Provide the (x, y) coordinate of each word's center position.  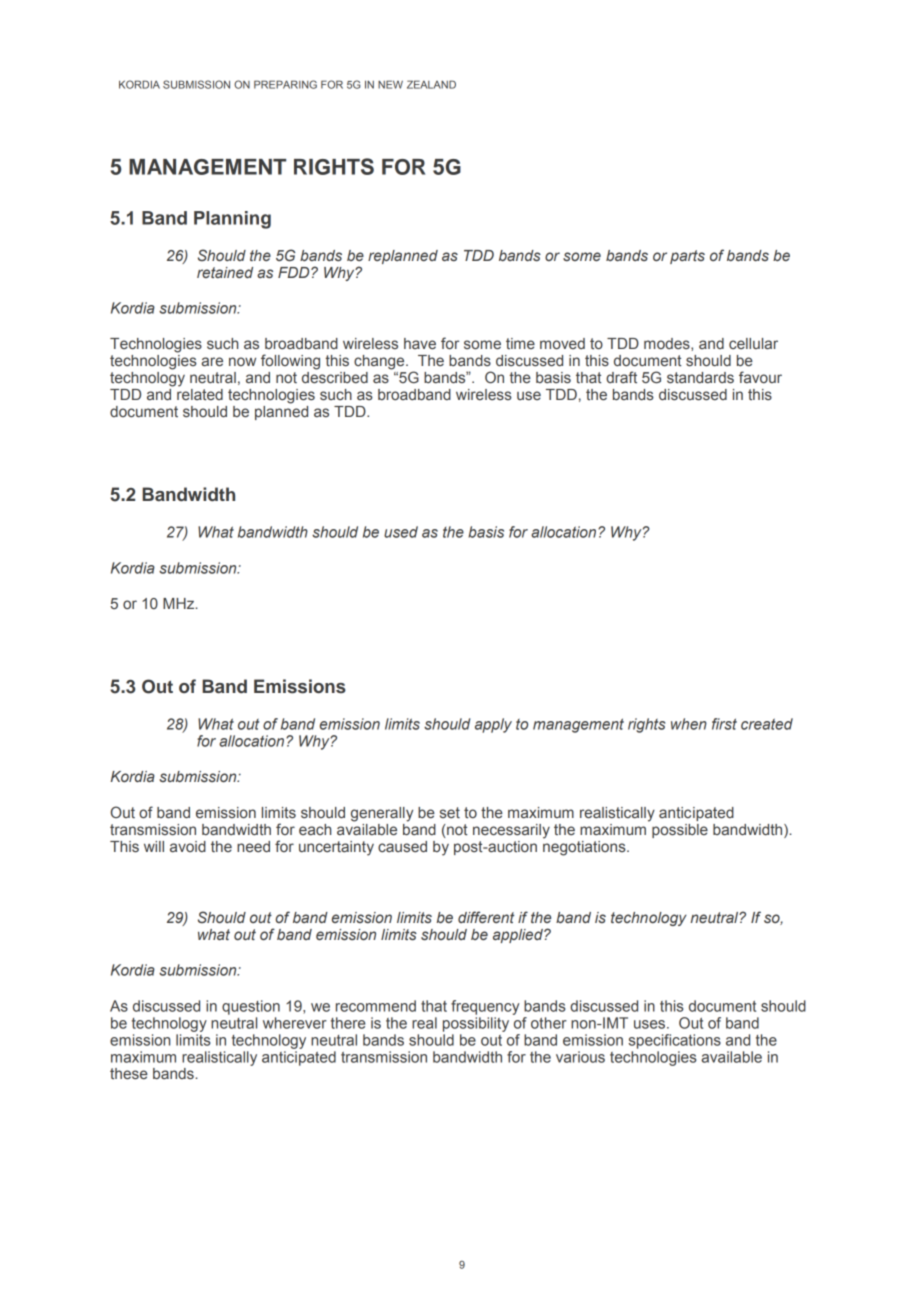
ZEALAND (431, 84)
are (212, 361)
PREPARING (285, 84)
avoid (188, 846)
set (450, 812)
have (420, 343)
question (251, 1007)
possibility (476, 1024)
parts (687, 257)
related (200, 393)
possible (680, 831)
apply (493, 725)
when (689, 724)
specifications (674, 1041)
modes (668, 344)
